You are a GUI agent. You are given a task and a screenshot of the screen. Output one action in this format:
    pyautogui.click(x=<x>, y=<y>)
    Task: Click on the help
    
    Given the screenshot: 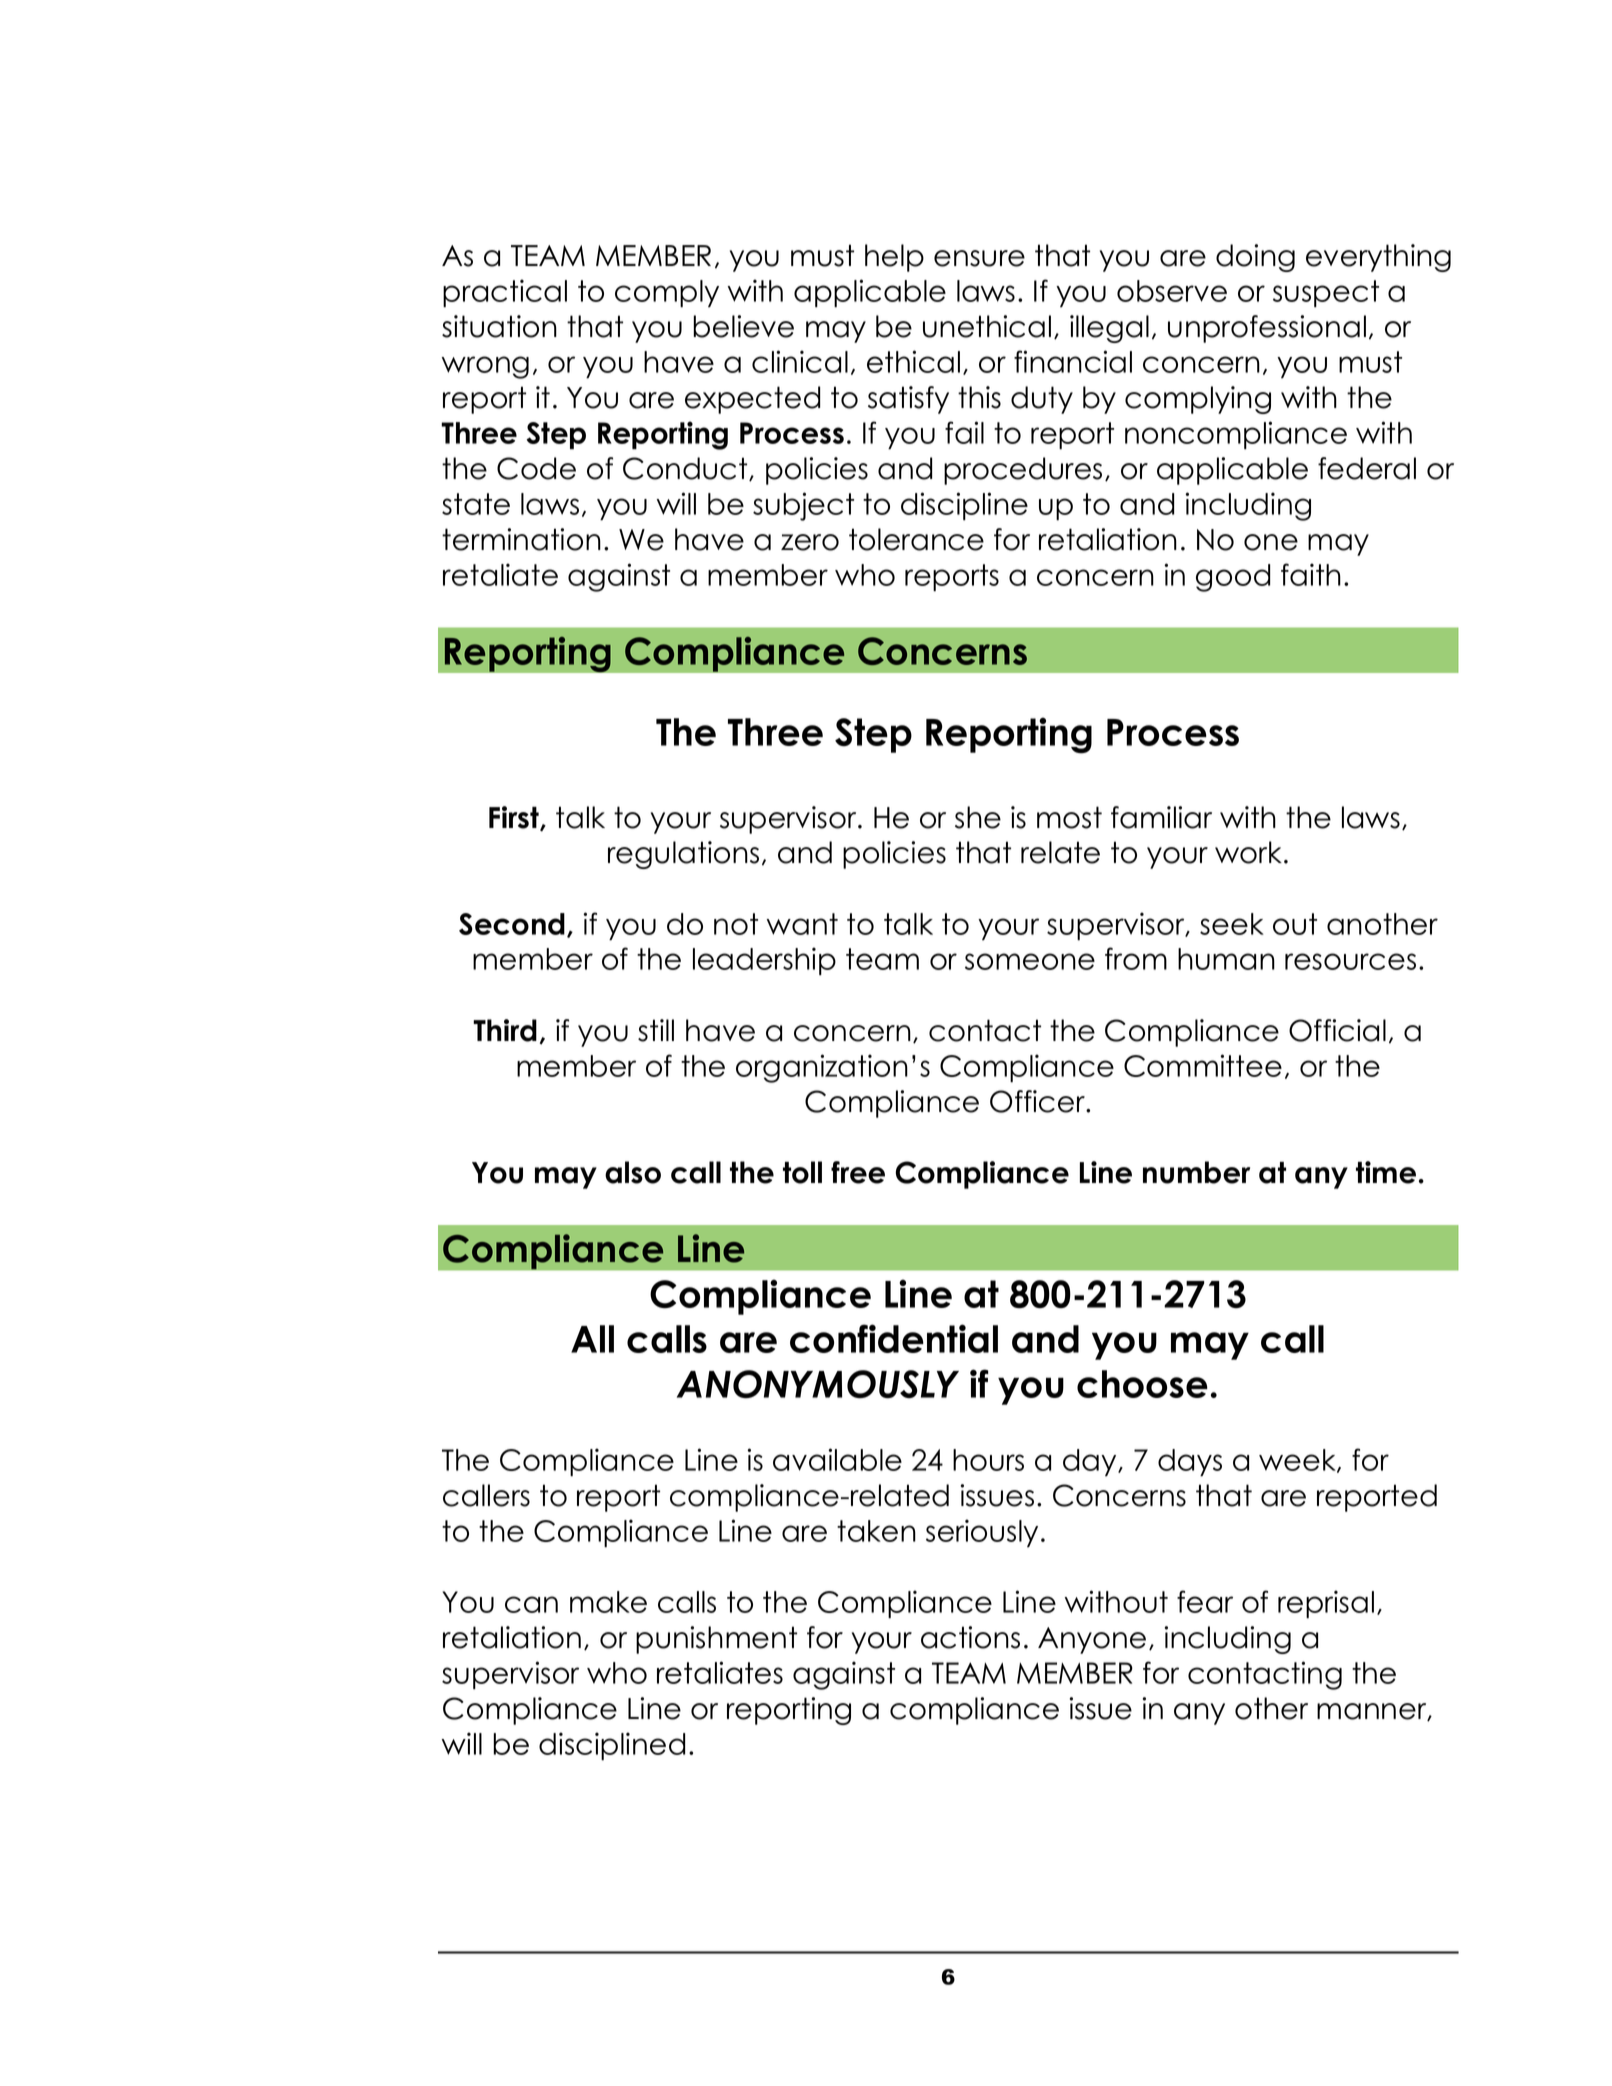 What is the action you would take?
    pyautogui.click(x=894, y=258)
